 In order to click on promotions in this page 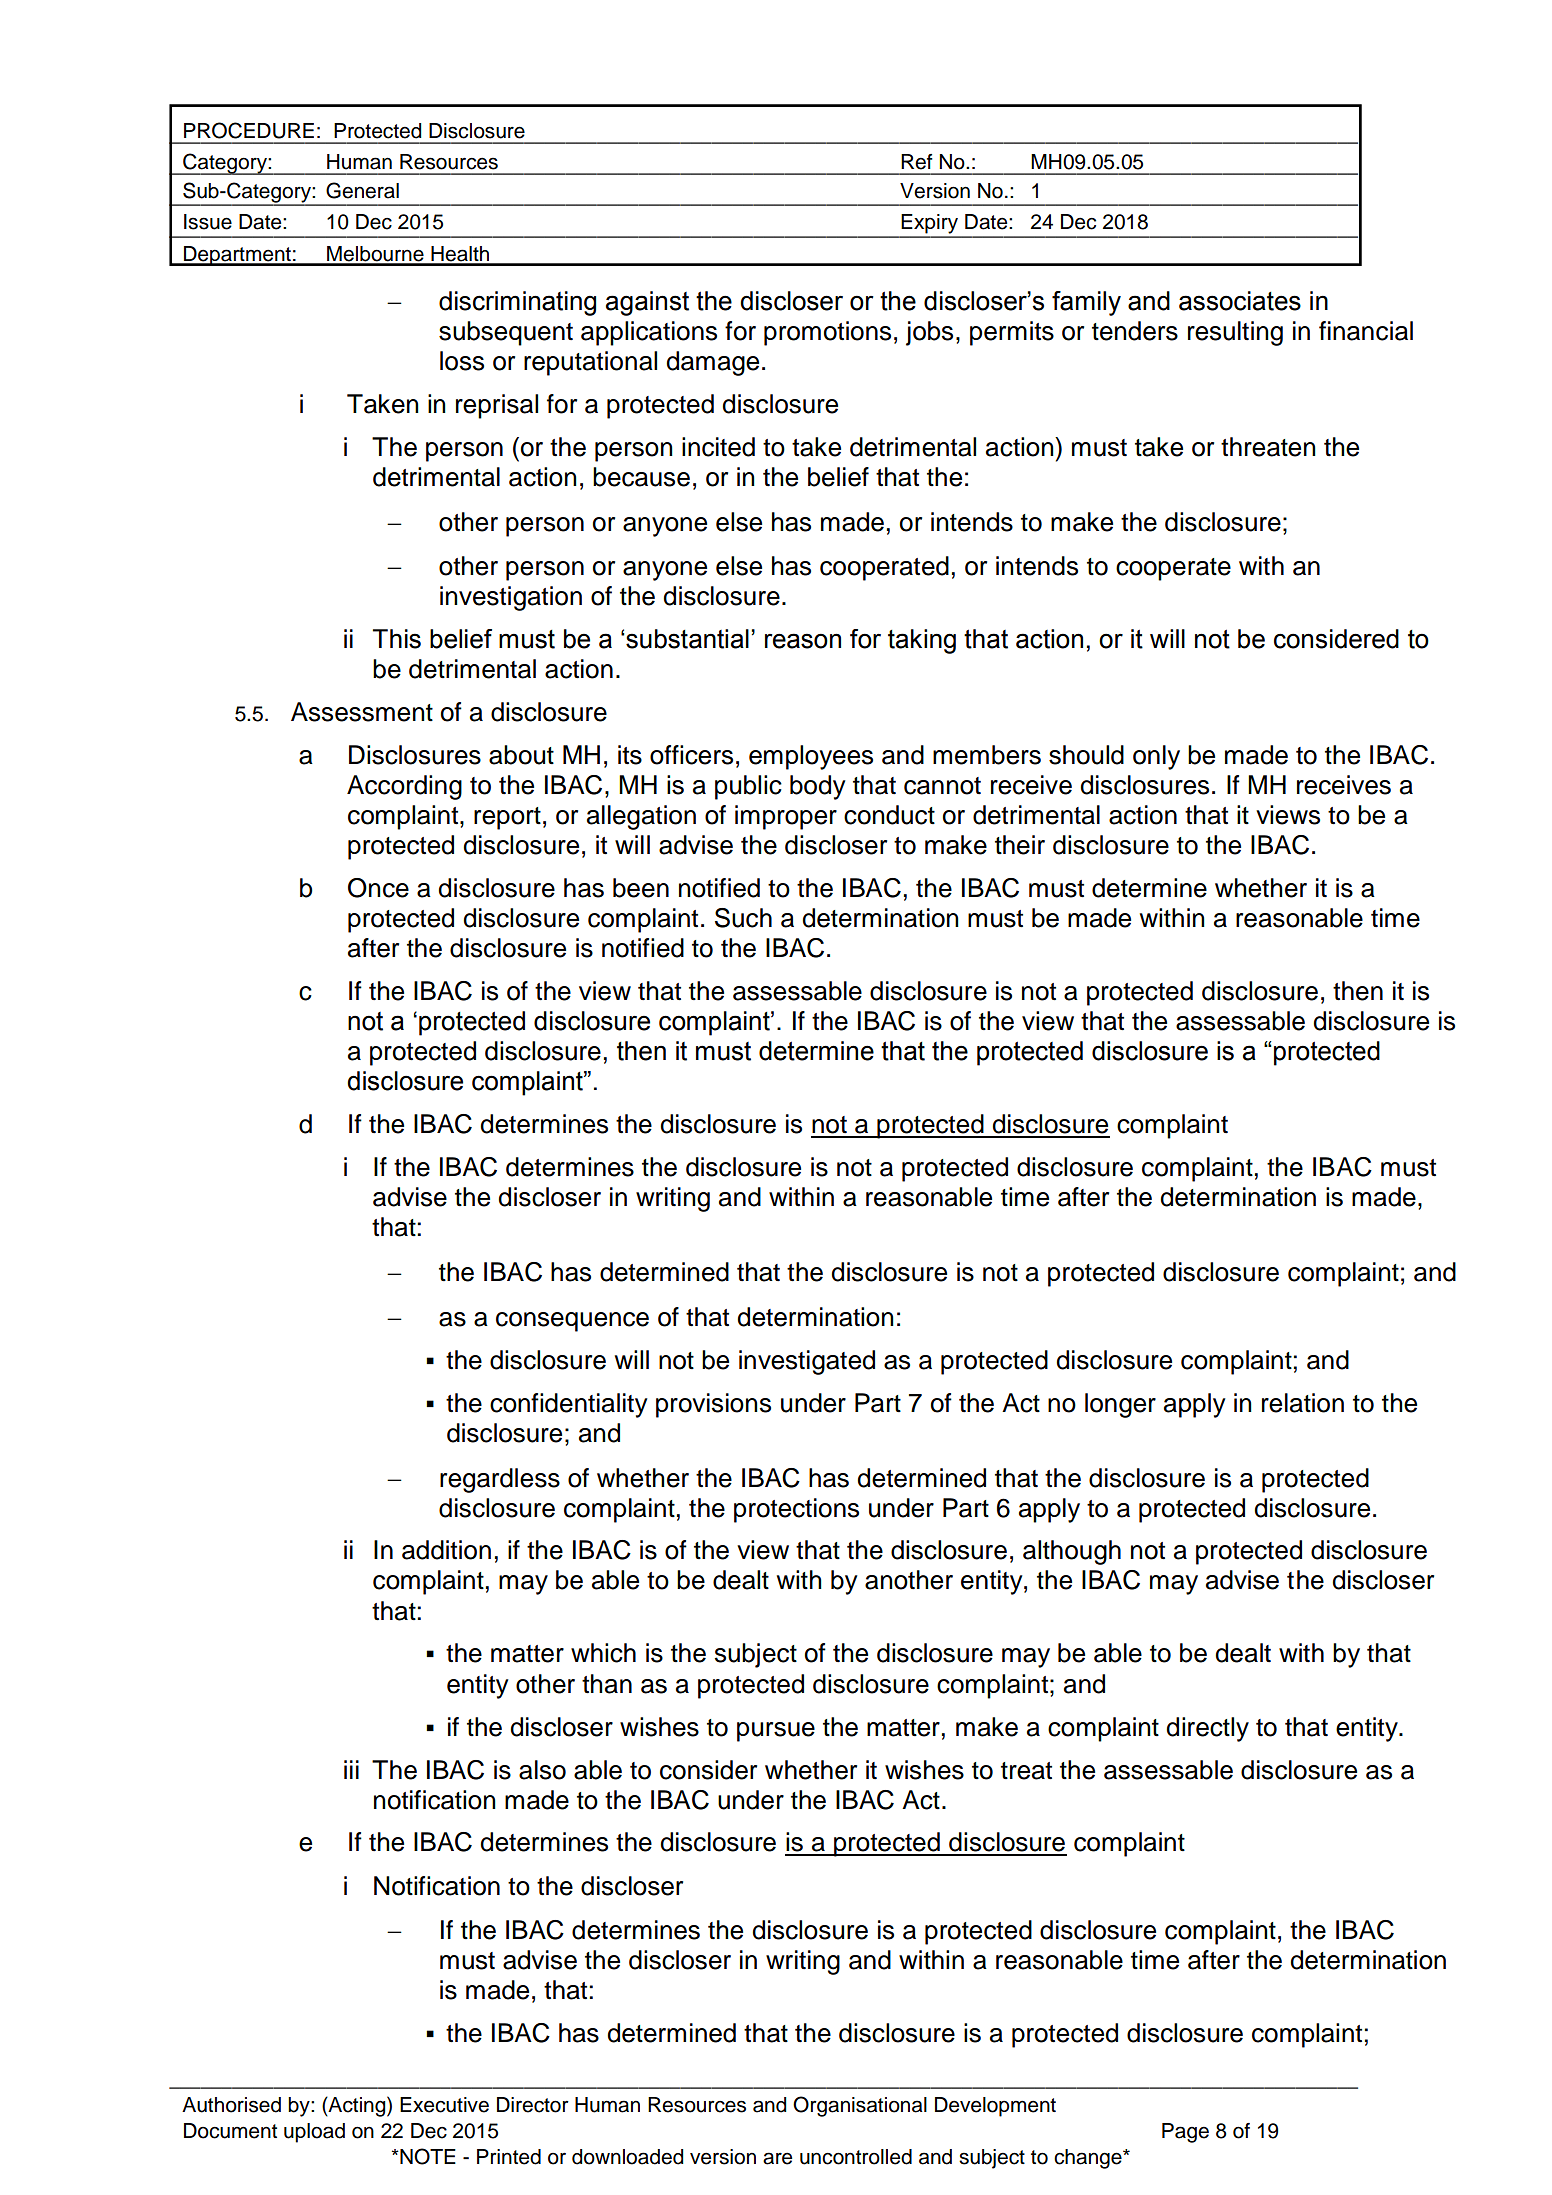, I will do `click(827, 333)`.
